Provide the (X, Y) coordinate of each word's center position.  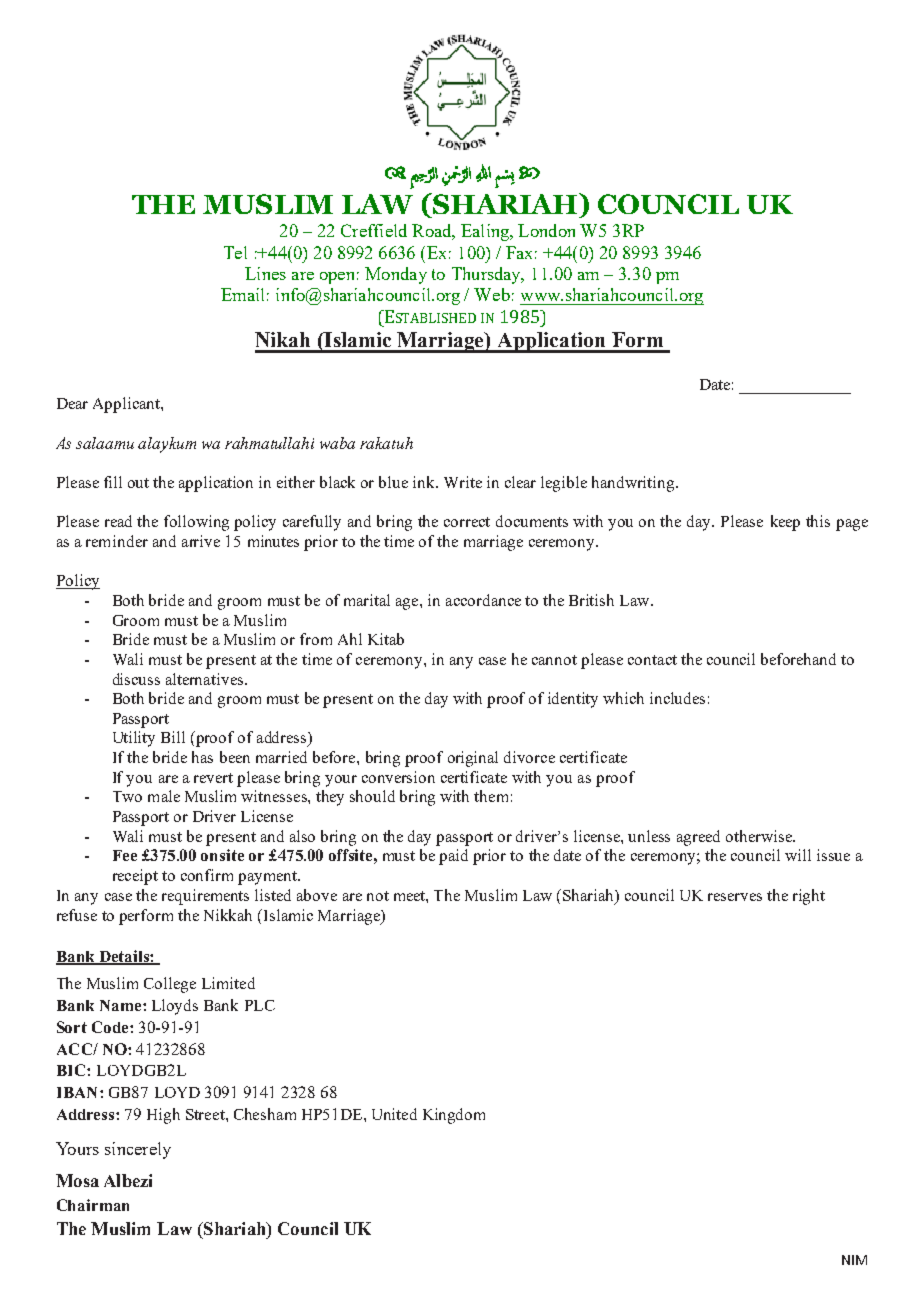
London (546, 230)
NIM (854, 1260)
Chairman (93, 1205)
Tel (235, 252)
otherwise (760, 836)
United (394, 1114)
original (473, 759)
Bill (173, 737)
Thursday (487, 275)
